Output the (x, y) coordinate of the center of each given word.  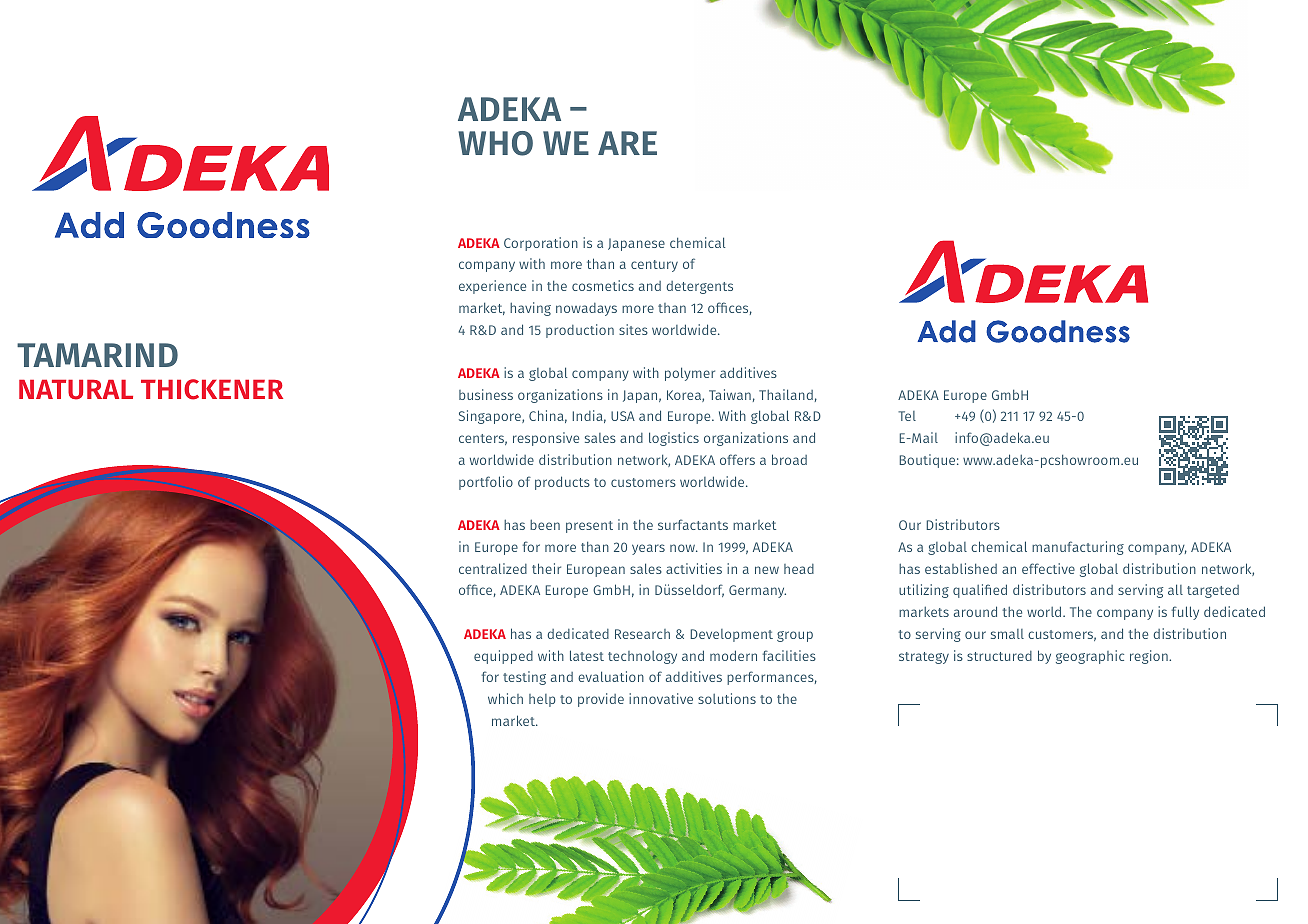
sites (633, 329)
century (654, 266)
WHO (495, 143)
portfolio (486, 483)
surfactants (693, 524)
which (505, 698)
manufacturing (1078, 548)
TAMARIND (97, 355)
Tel (907, 416)
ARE (627, 143)
